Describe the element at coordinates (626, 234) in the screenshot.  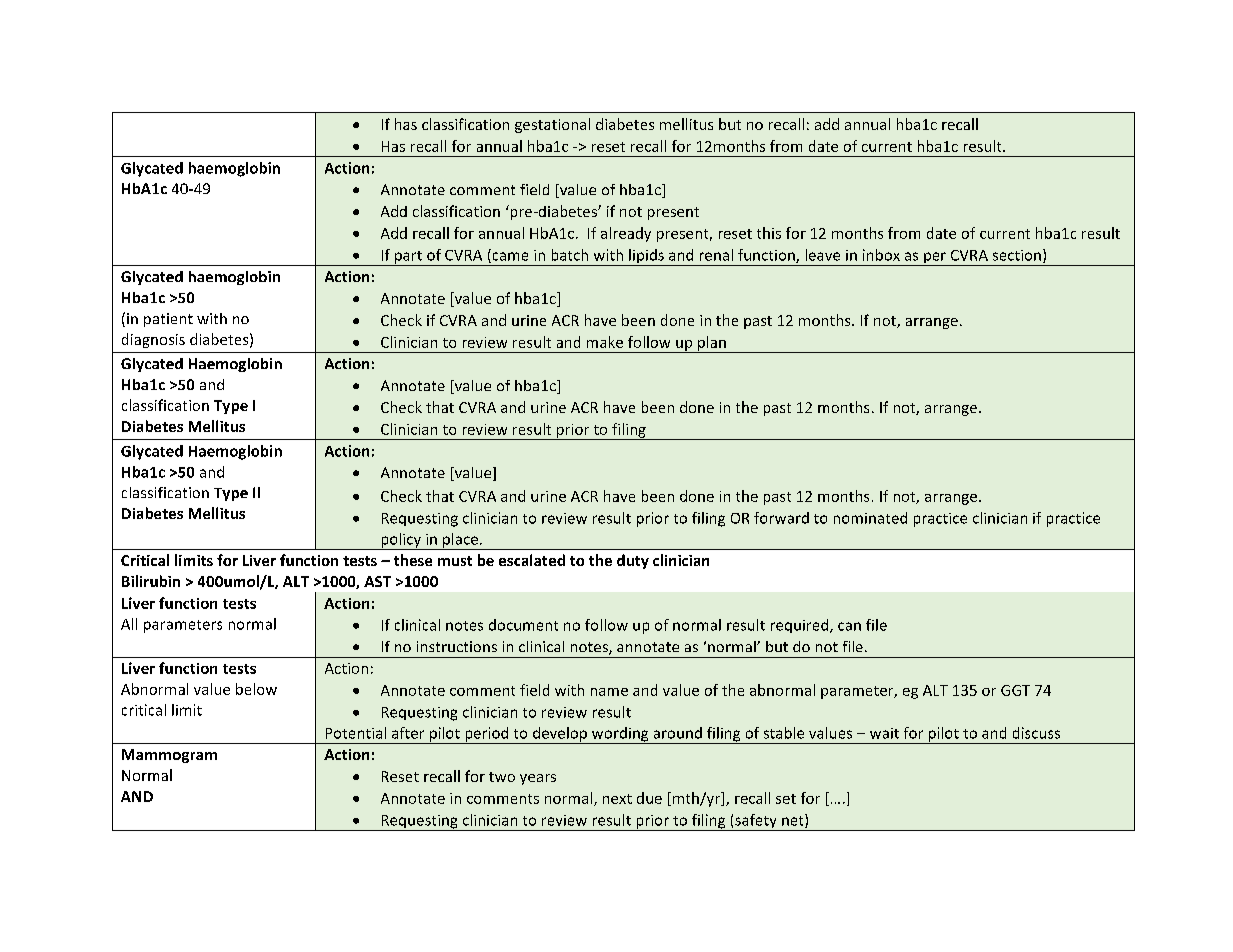
I see `already` at that location.
